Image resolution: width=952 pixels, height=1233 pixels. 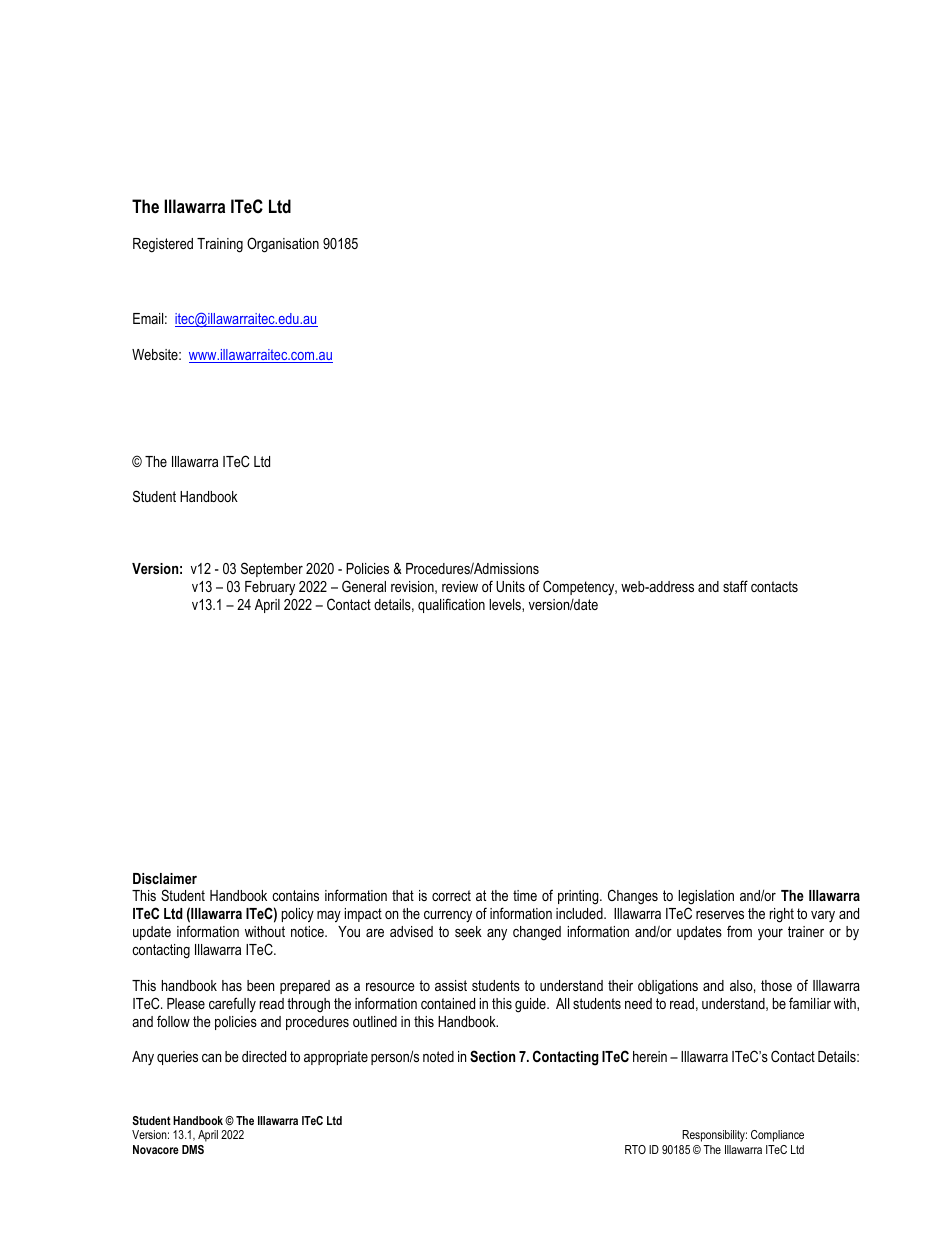 What do you see at coordinates (220, 245) in the document?
I see `Training` at bounding box center [220, 245].
